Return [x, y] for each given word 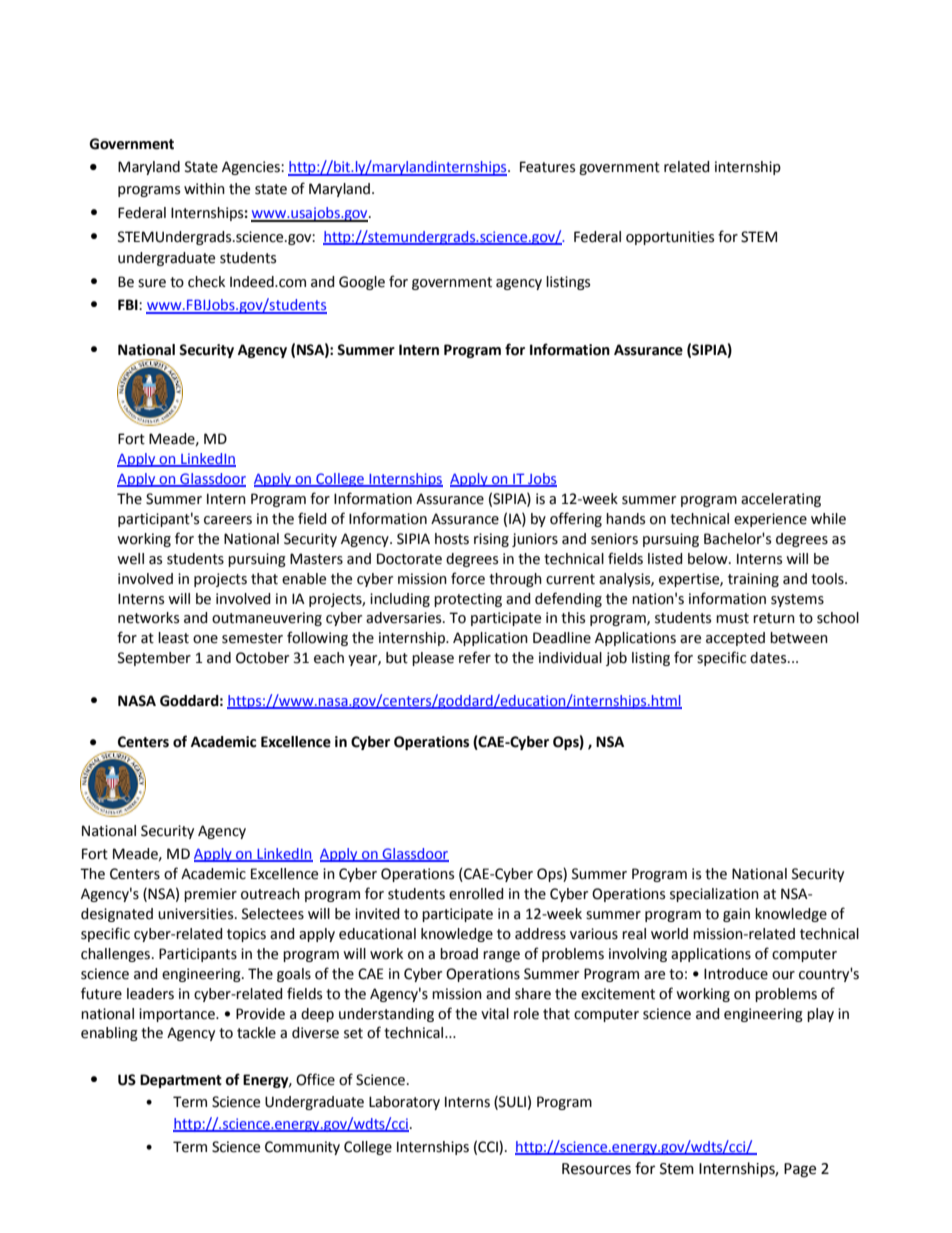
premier [210, 895]
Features [547, 167]
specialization [714, 895]
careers [228, 520]
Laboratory [404, 1103]
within [204, 189]
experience [770, 520]
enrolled [476, 894]
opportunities [670, 238]
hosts [452, 539]
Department [181, 1081]
